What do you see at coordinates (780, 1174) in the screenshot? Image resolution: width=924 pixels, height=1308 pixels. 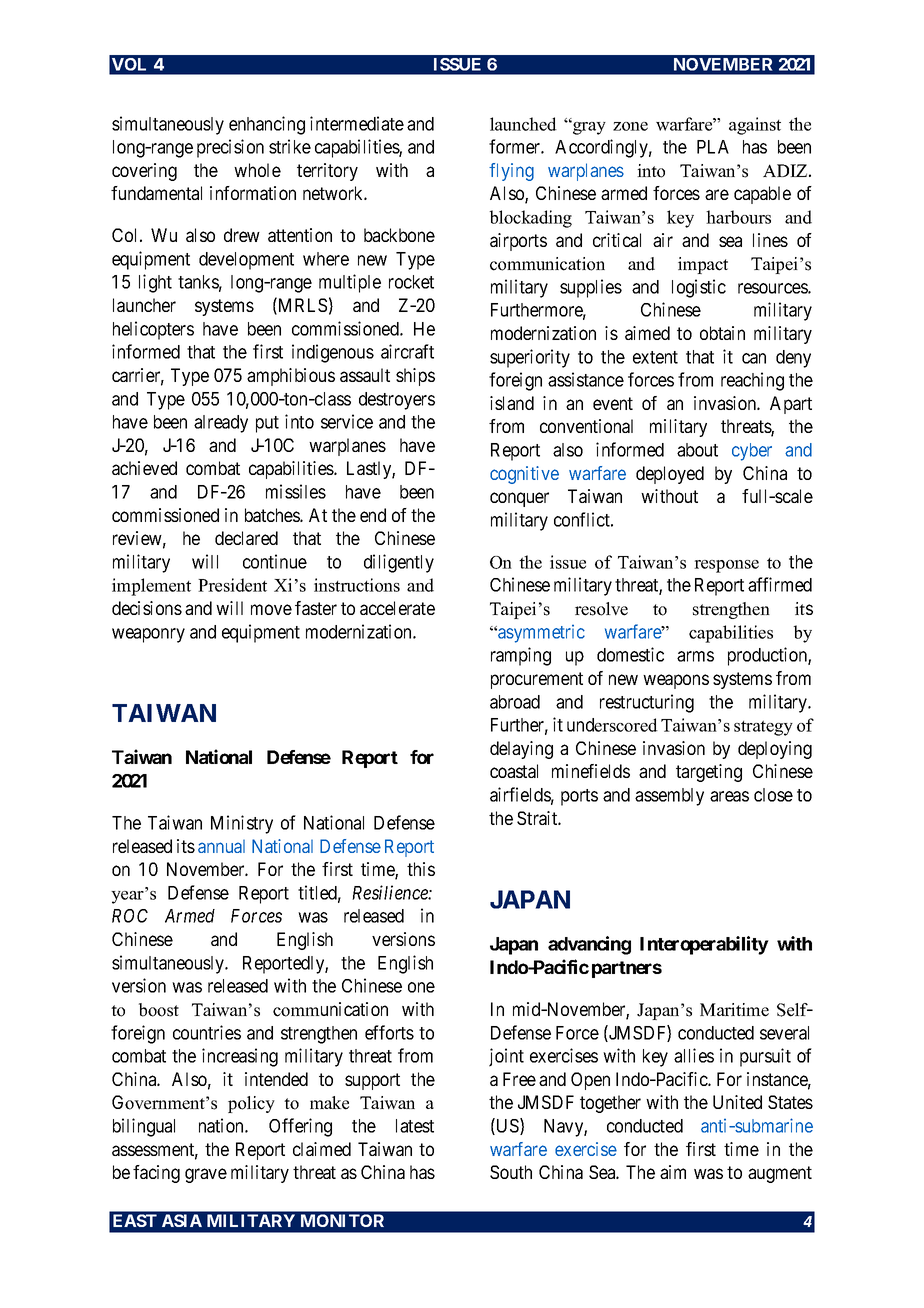 I see `augment` at bounding box center [780, 1174].
